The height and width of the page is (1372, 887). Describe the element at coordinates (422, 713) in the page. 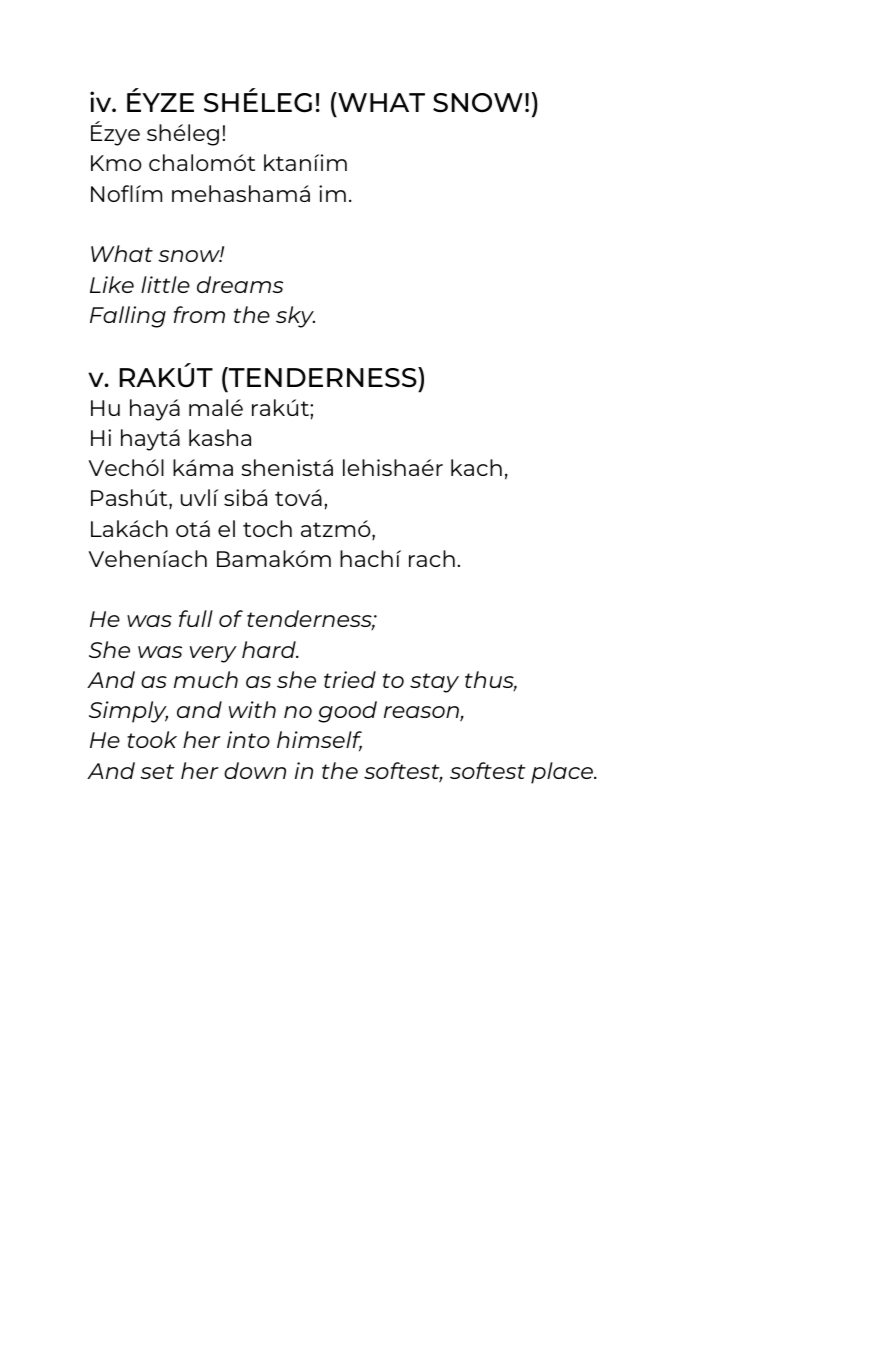

I see `reason` at that location.
